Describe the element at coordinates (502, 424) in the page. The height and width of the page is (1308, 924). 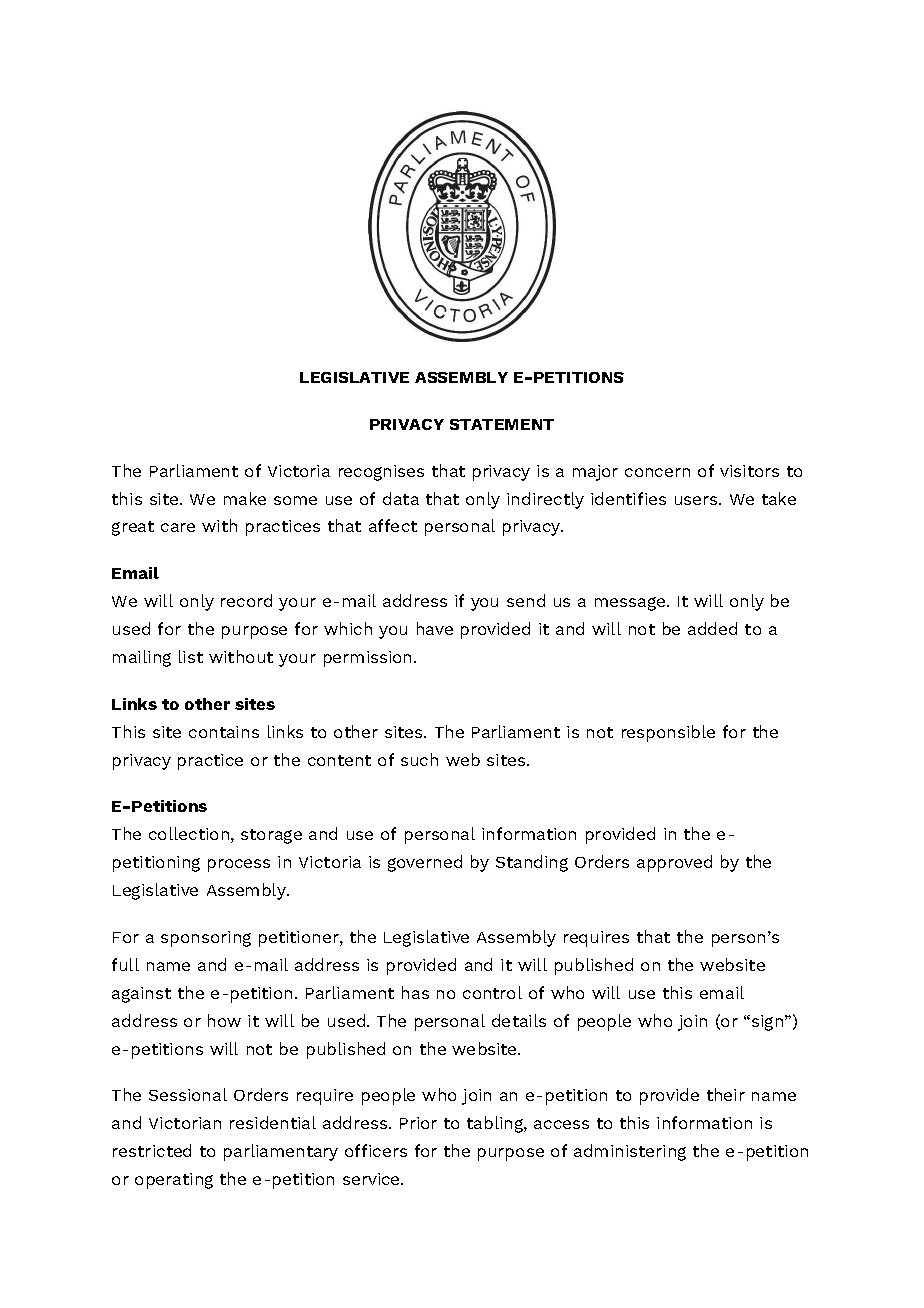
I see `STATEMENT` at that location.
